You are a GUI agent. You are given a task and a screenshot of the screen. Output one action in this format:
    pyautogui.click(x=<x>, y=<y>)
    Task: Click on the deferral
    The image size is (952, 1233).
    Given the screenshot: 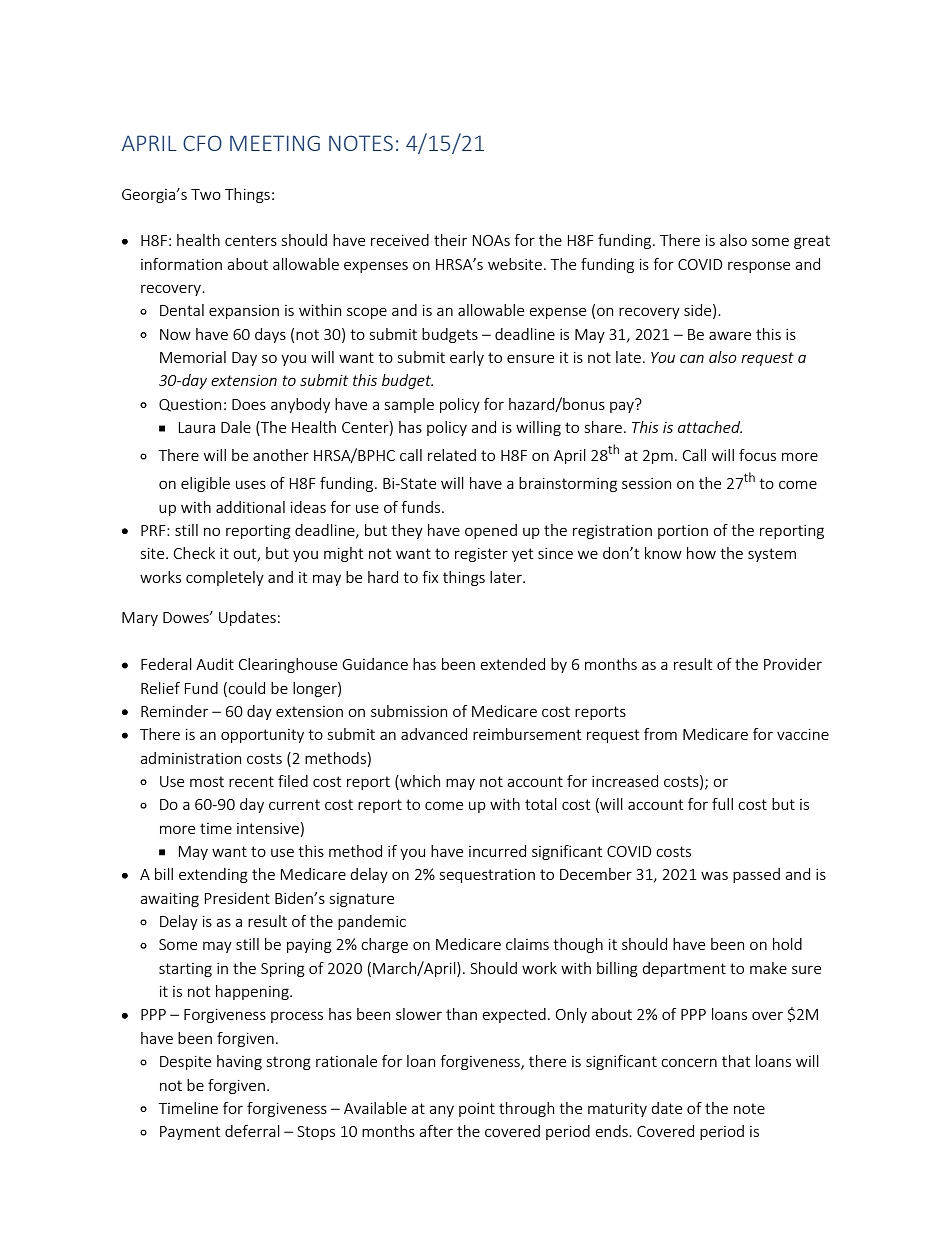 What is the action you would take?
    pyautogui.click(x=252, y=1131)
